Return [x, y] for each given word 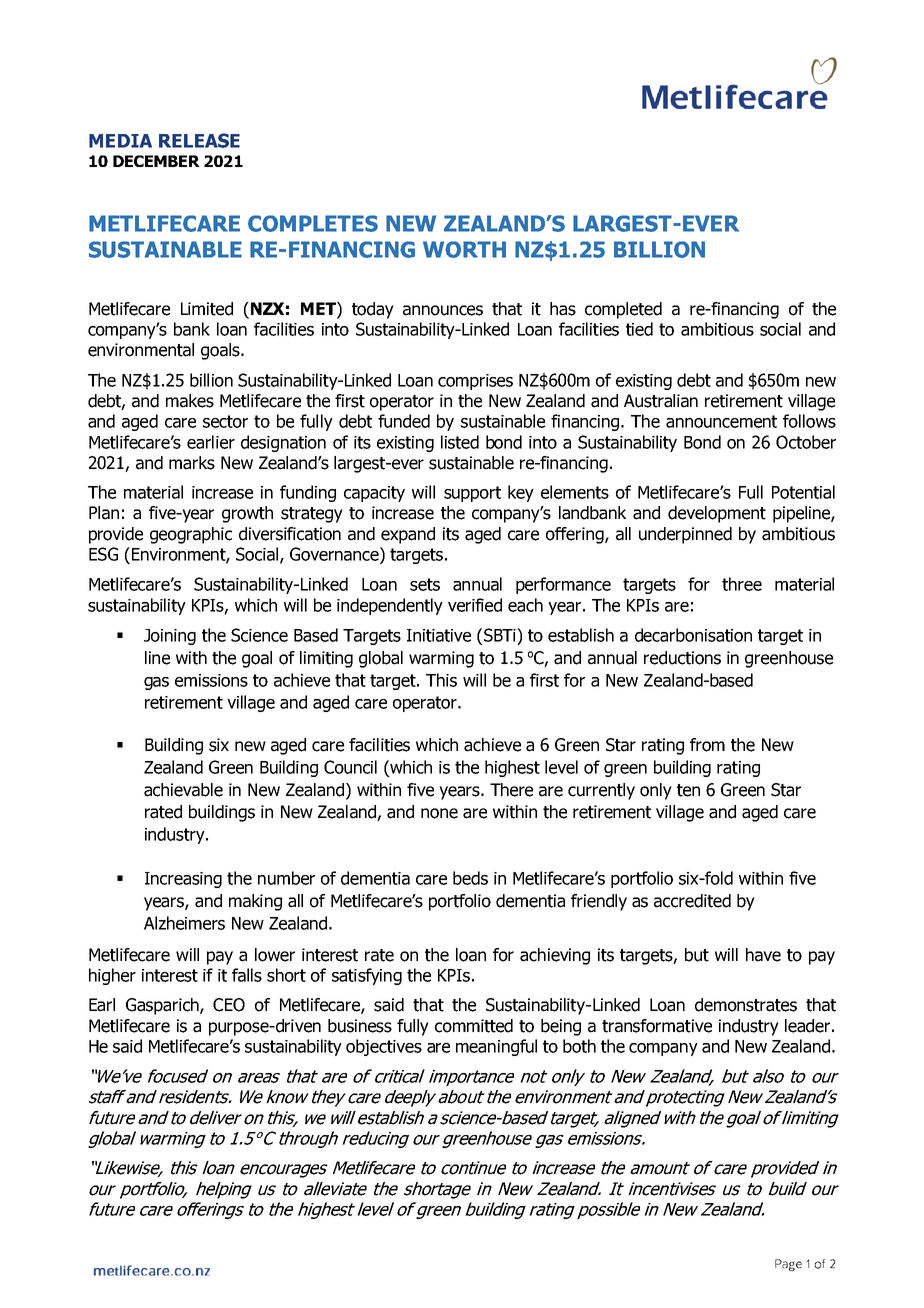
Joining [170, 637]
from [707, 745]
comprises [475, 382]
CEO [229, 1005]
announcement [721, 421]
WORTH [464, 249]
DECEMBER [156, 161]
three [742, 584]
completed [623, 310]
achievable [183, 790]
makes [190, 401]
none [439, 813]
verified [475, 605]
